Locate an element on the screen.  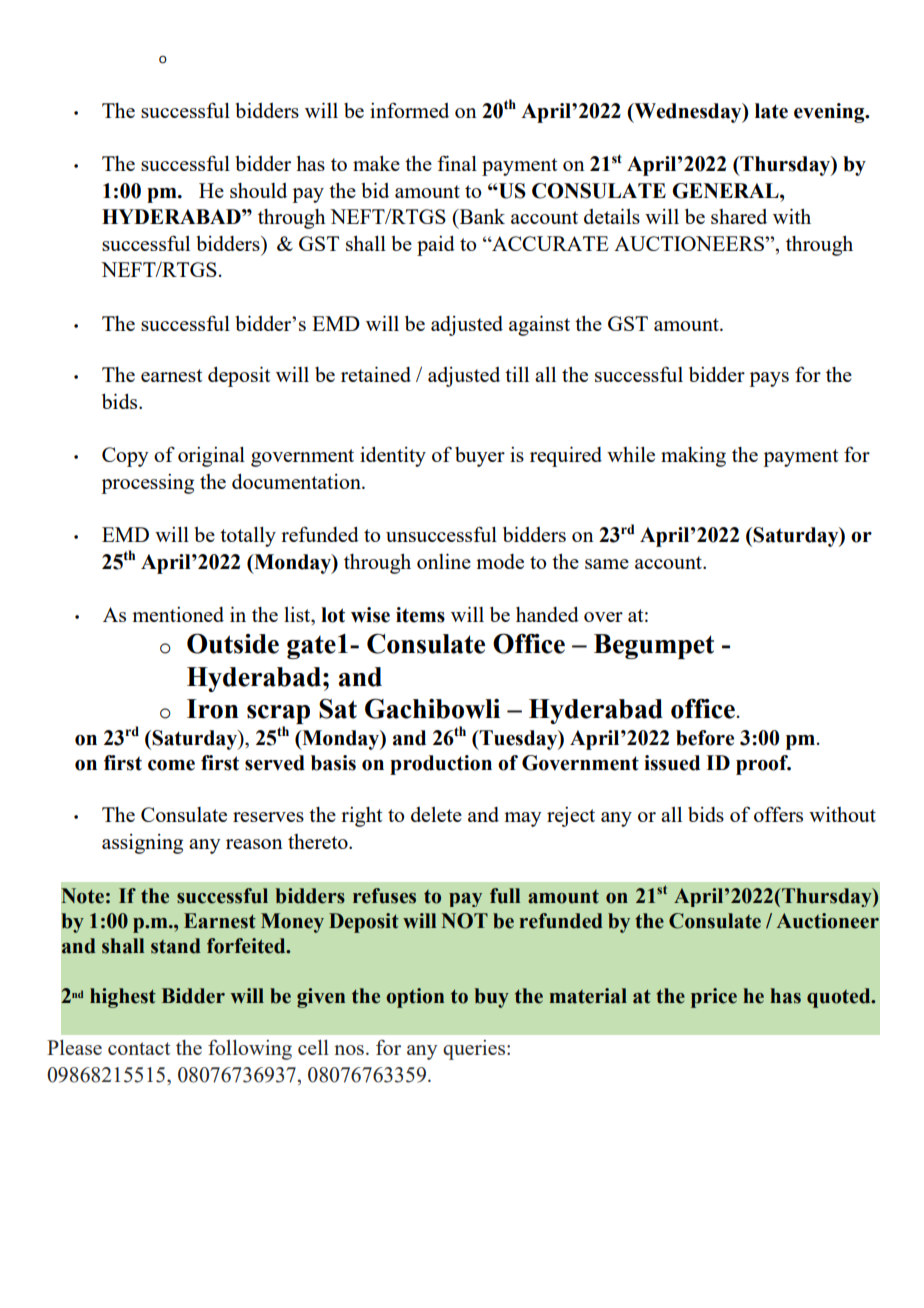
same is located at coordinates (607, 564).
